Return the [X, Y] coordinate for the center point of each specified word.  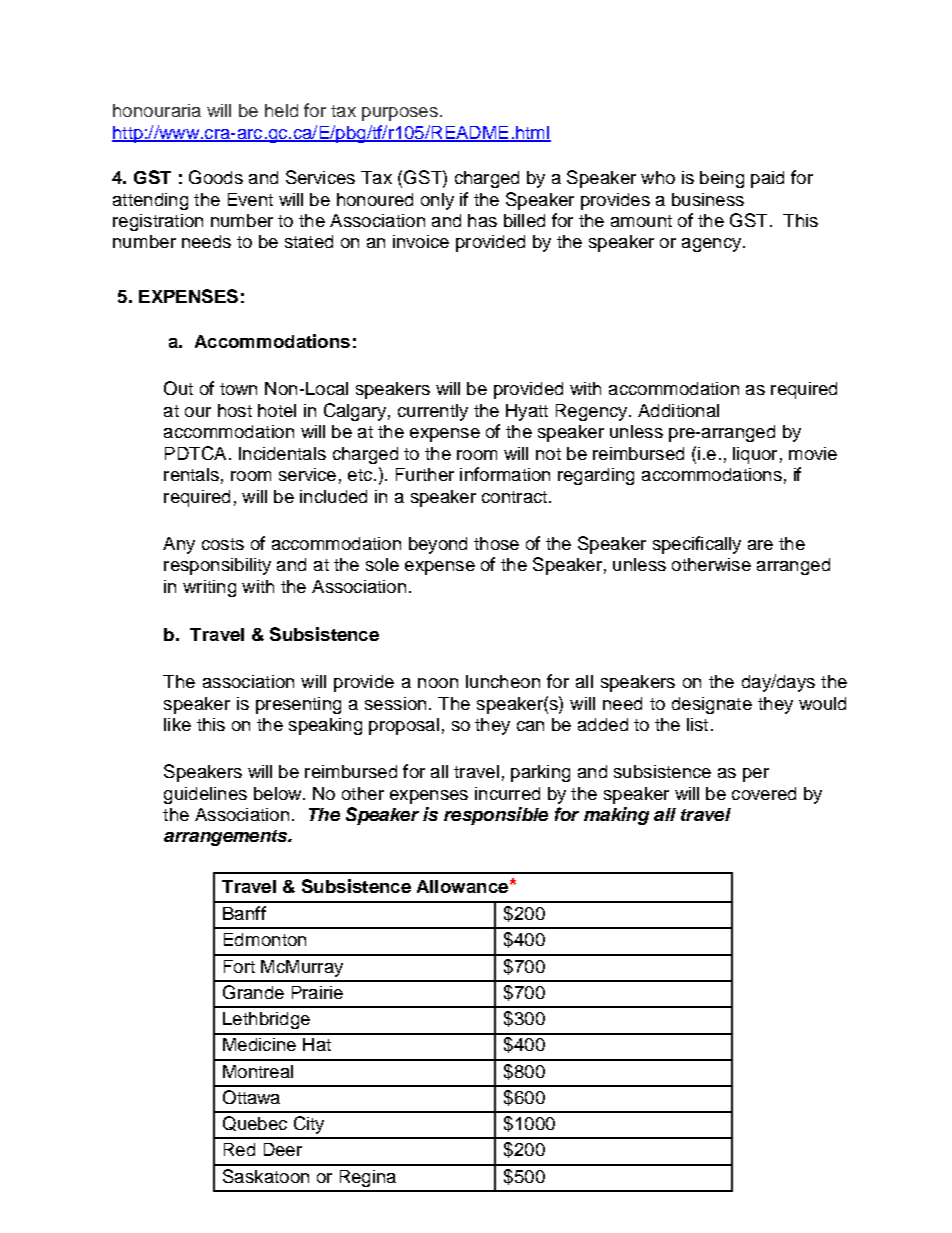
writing [209, 588]
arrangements [227, 838]
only [437, 201]
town [238, 389]
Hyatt [527, 412]
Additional [678, 410]
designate [712, 705]
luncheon [503, 681]
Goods [216, 177]
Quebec [255, 1123]
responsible [496, 816]
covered [764, 793]
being [722, 179]
